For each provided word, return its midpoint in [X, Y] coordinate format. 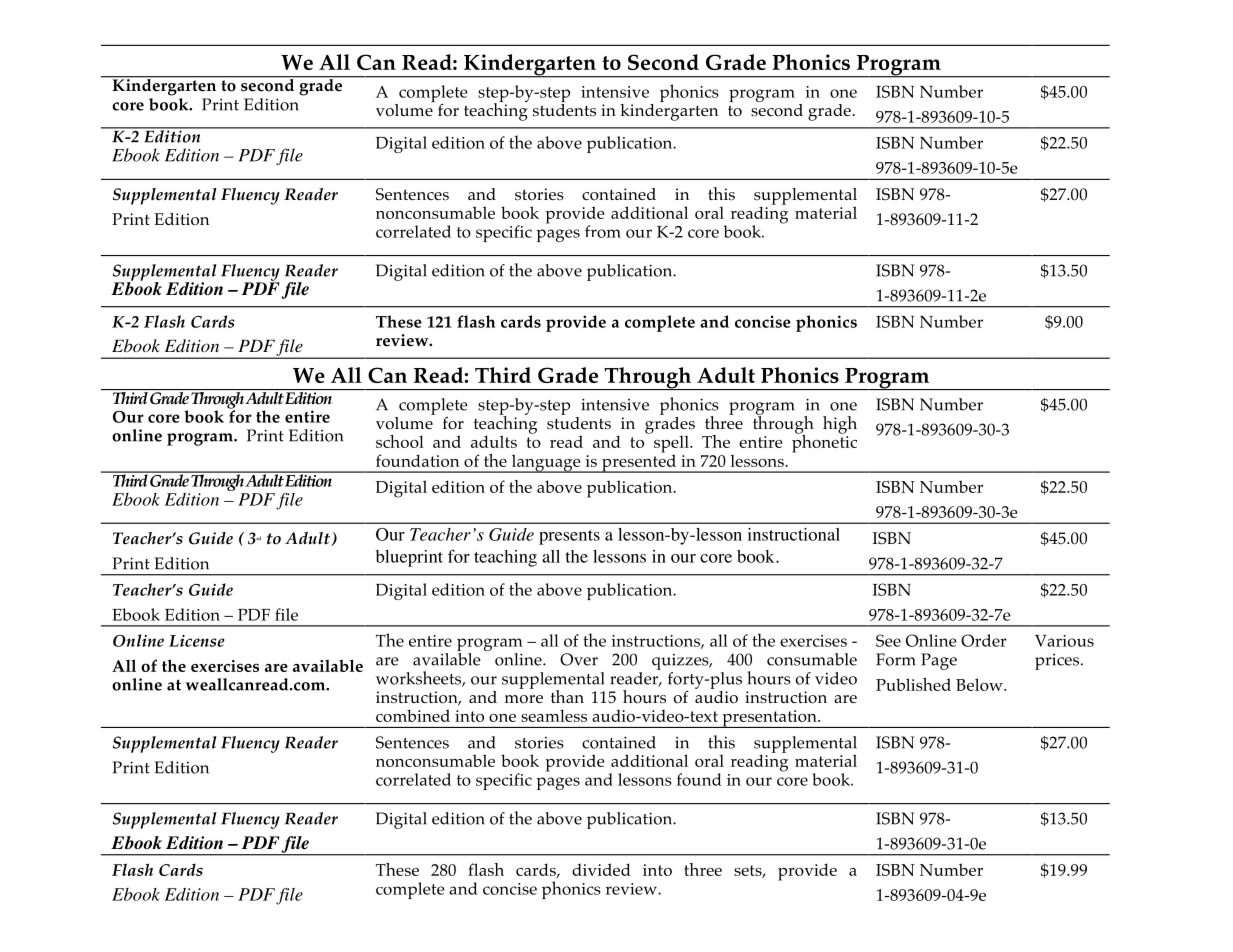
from [603, 231]
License [197, 641]
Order [984, 640]
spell [672, 445]
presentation [769, 719]
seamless [554, 715]
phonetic [824, 442]
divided [601, 869]
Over [579, 659]
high [840, 425]
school [400, 441]
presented [639, 462]
